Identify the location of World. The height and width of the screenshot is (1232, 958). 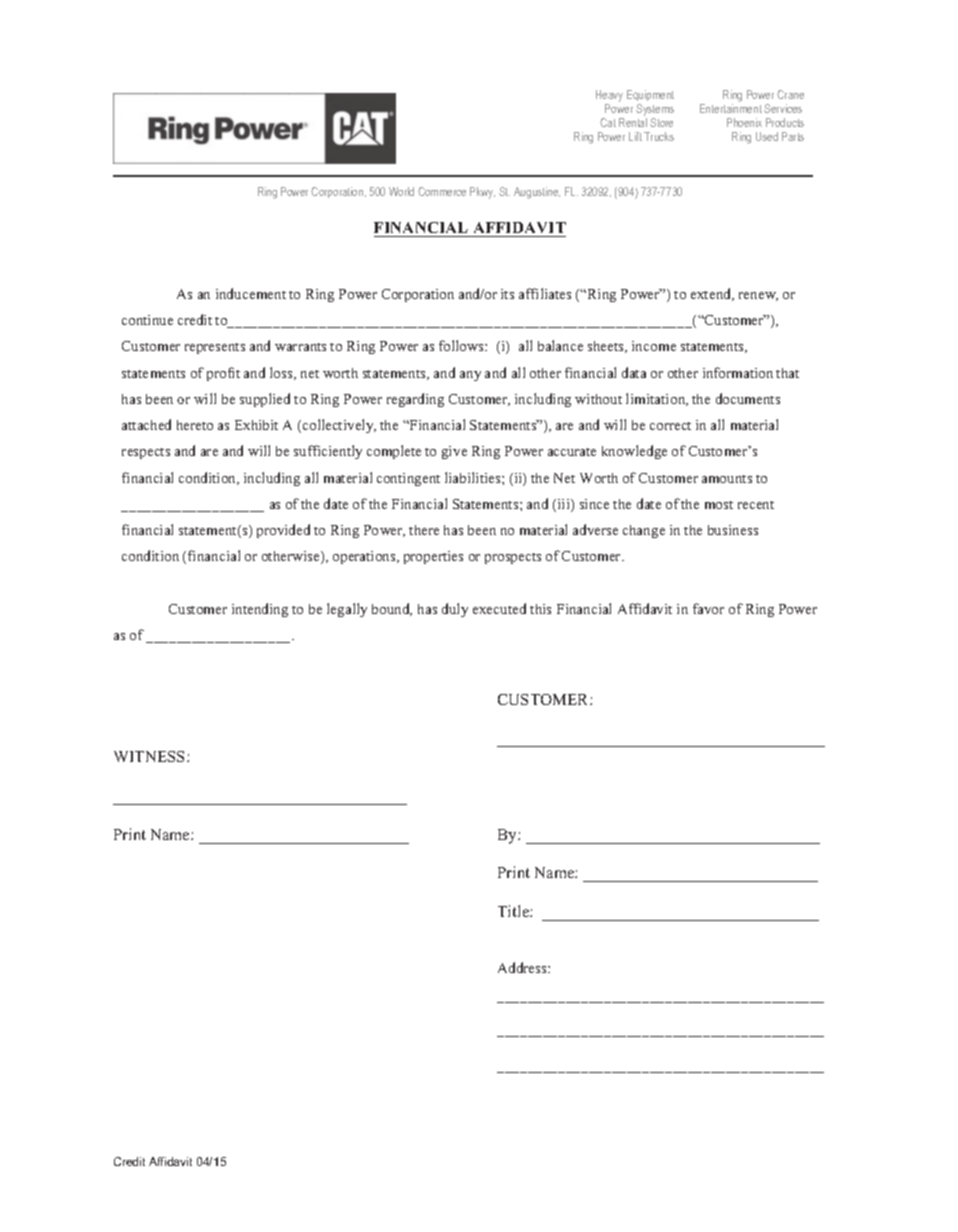
(401, 191).
